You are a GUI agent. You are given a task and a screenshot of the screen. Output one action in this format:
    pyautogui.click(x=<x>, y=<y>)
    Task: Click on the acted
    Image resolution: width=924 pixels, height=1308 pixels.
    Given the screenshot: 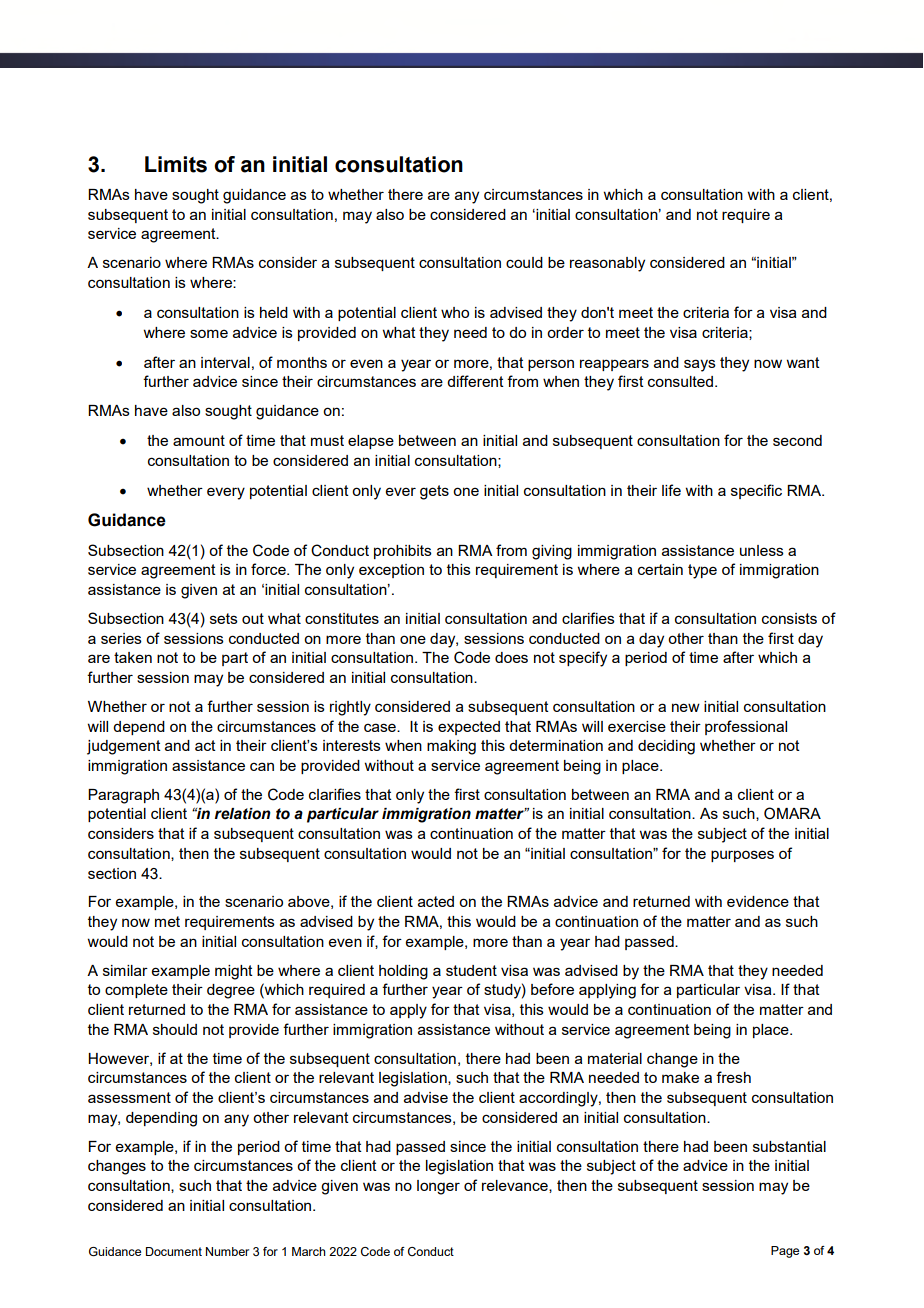 What is the action you would take?
    pyautogui.click(x=436, y=901)
